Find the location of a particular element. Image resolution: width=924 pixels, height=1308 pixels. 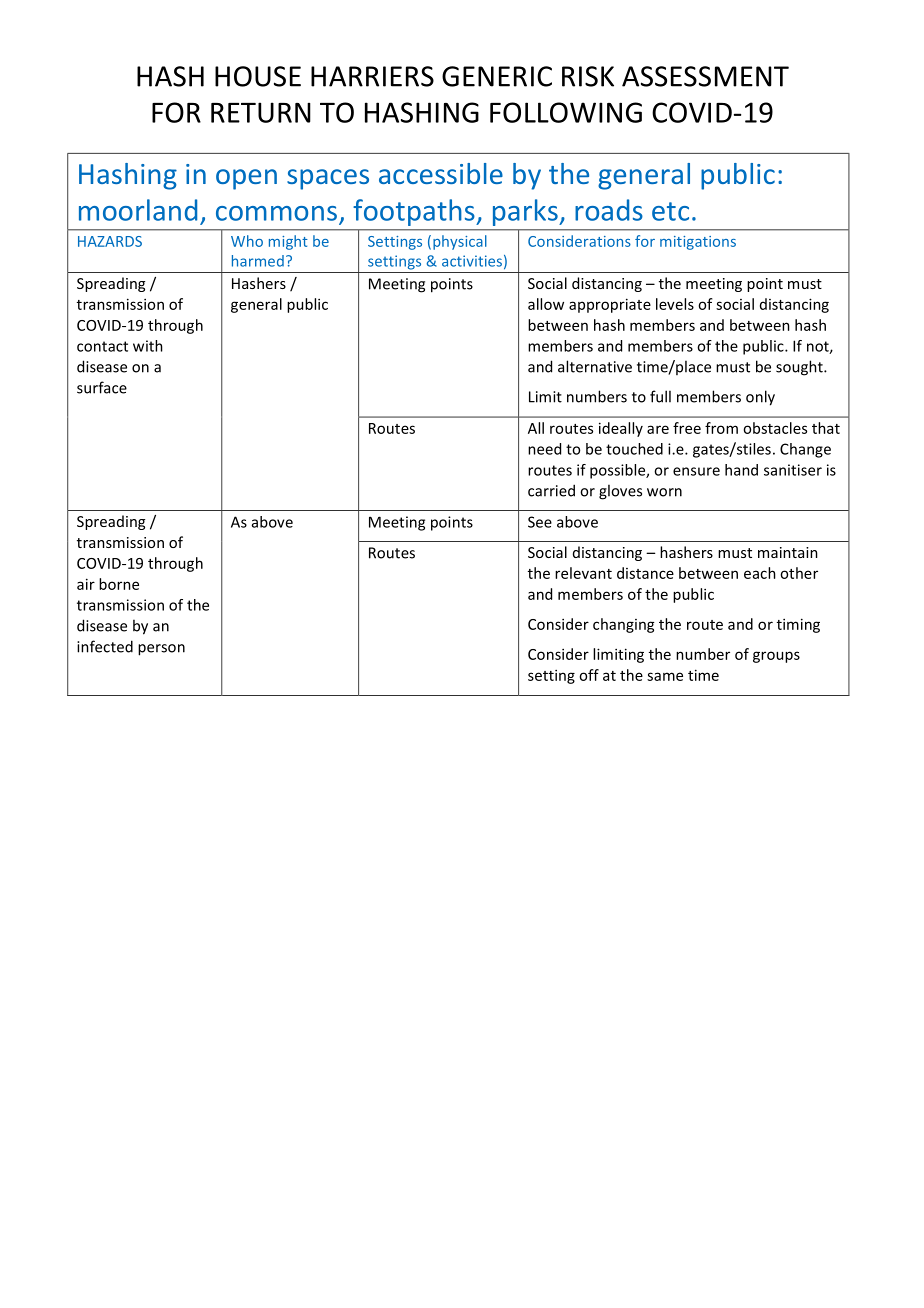

surface is located at coordinates (102, 387).
